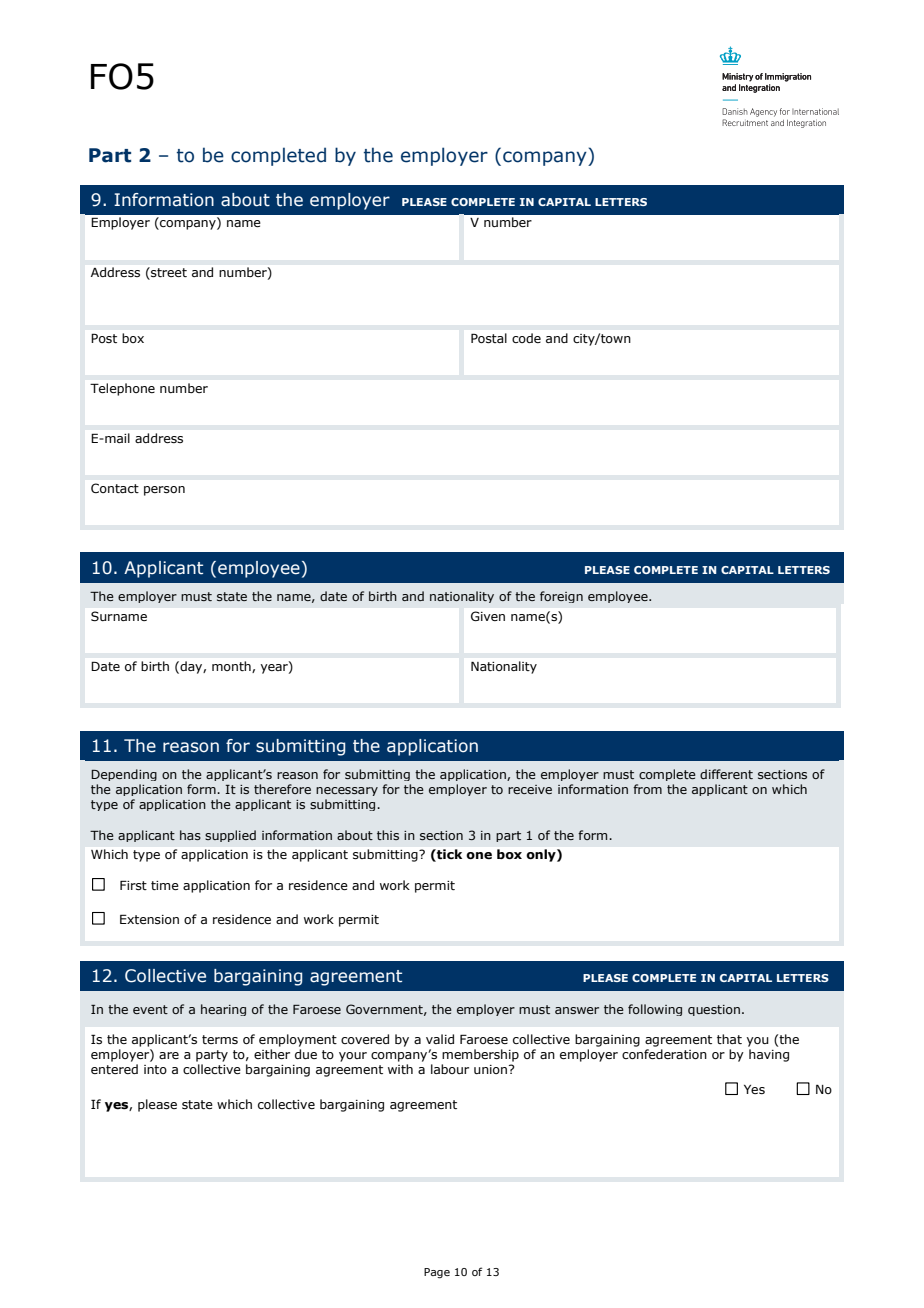  I want to click on into, so click(155, 1069).
